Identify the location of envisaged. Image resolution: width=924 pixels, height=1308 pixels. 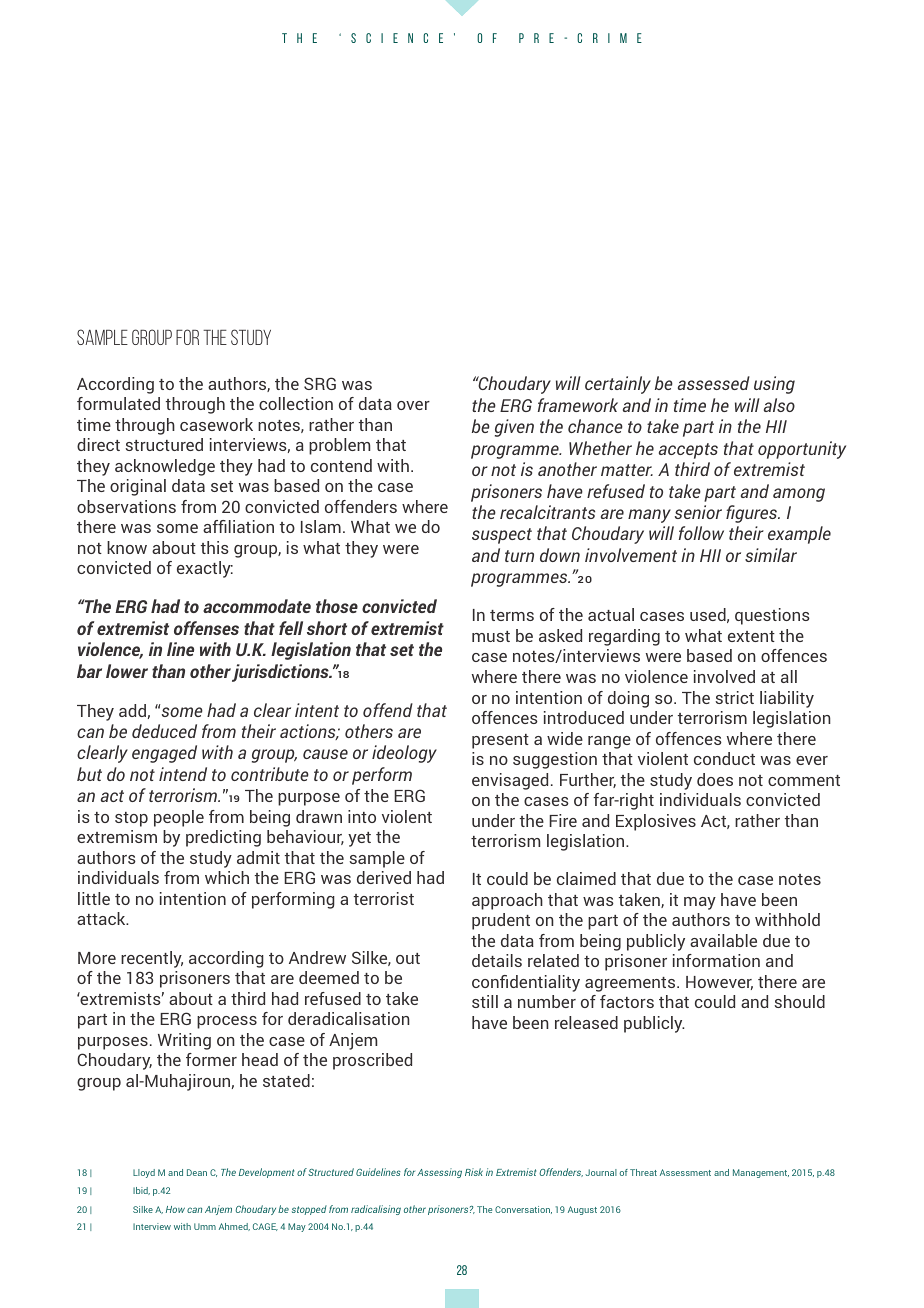
(510, 781).
